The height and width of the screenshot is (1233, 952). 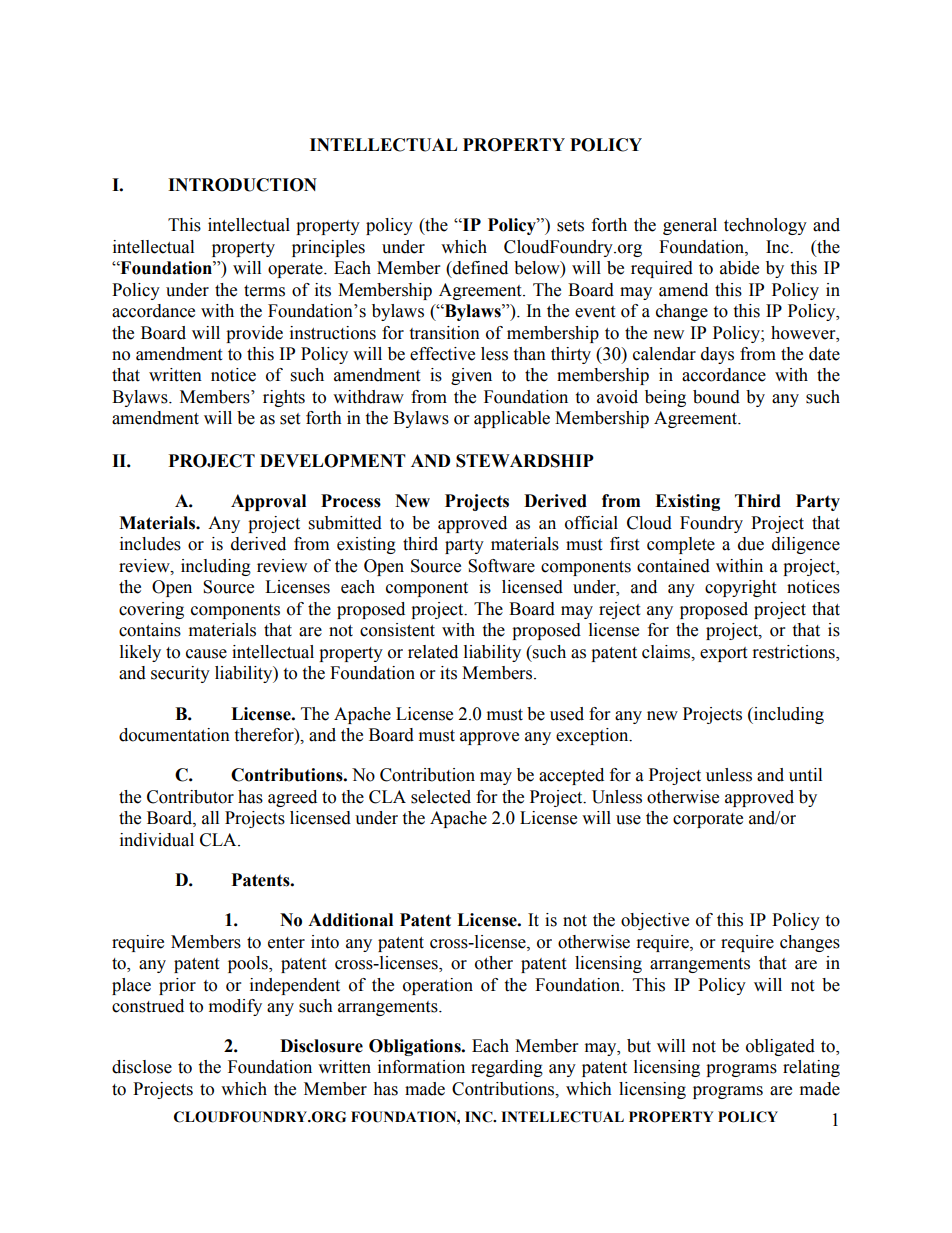 What do you see at coordinates (206, 654) in the screenshot?
I see `cause` at bounding box center [206, 654].
